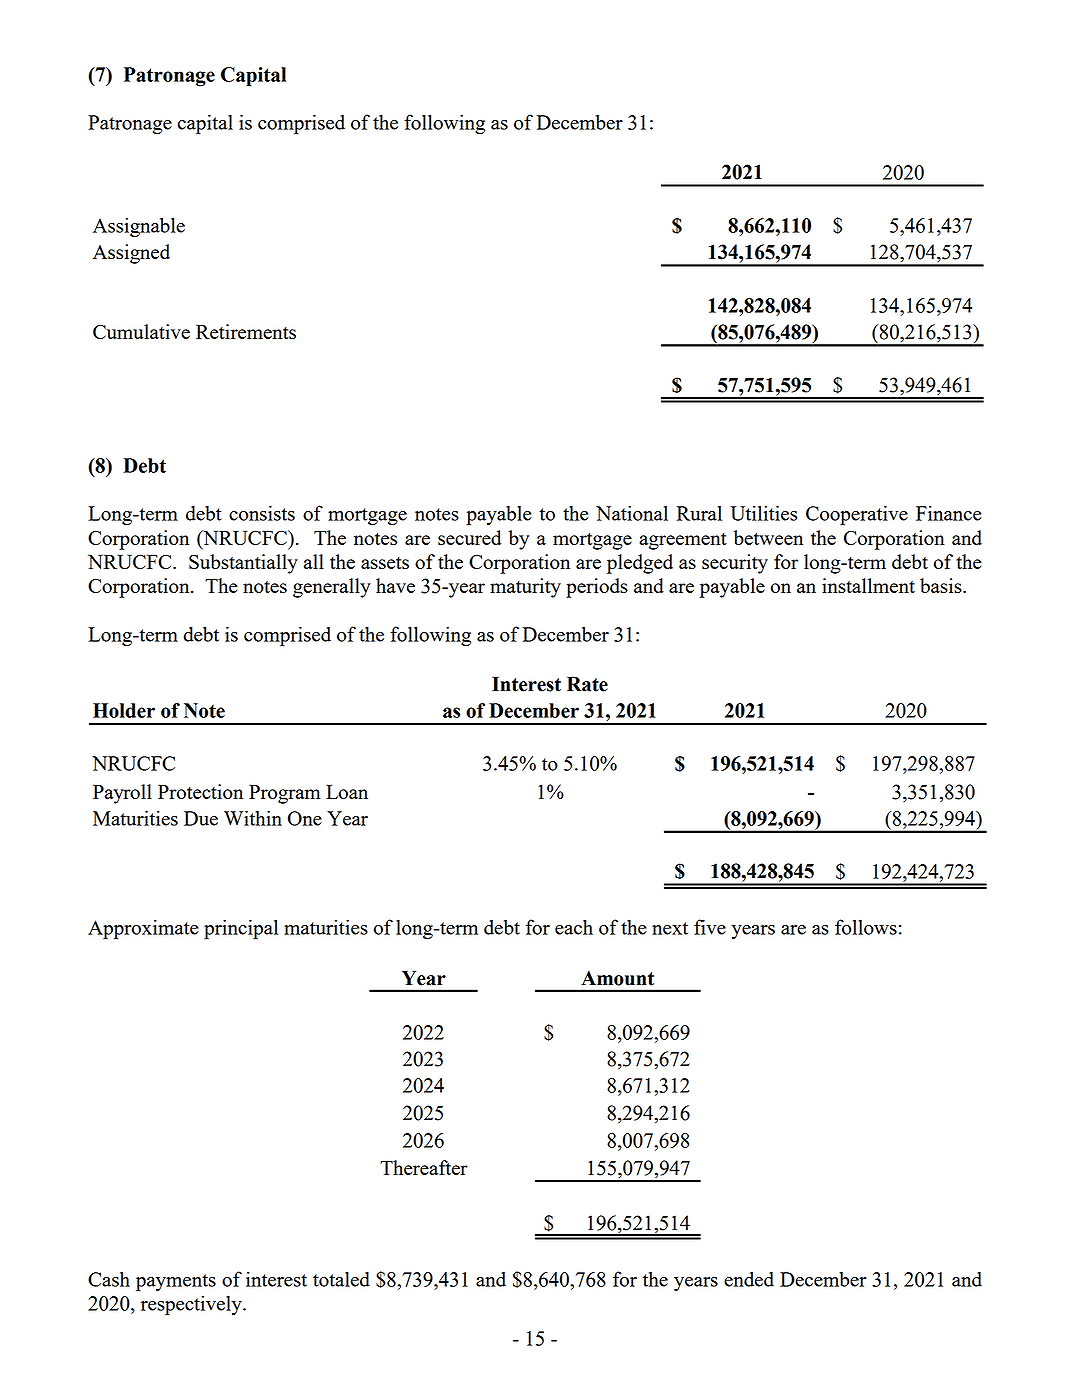 Image resolution: width=1070 pixels, height=1384 pixels. What do you see at coordinates (341, 1279) in the screenshot?
I see `totaled` at bounding box center [341, 1279].
